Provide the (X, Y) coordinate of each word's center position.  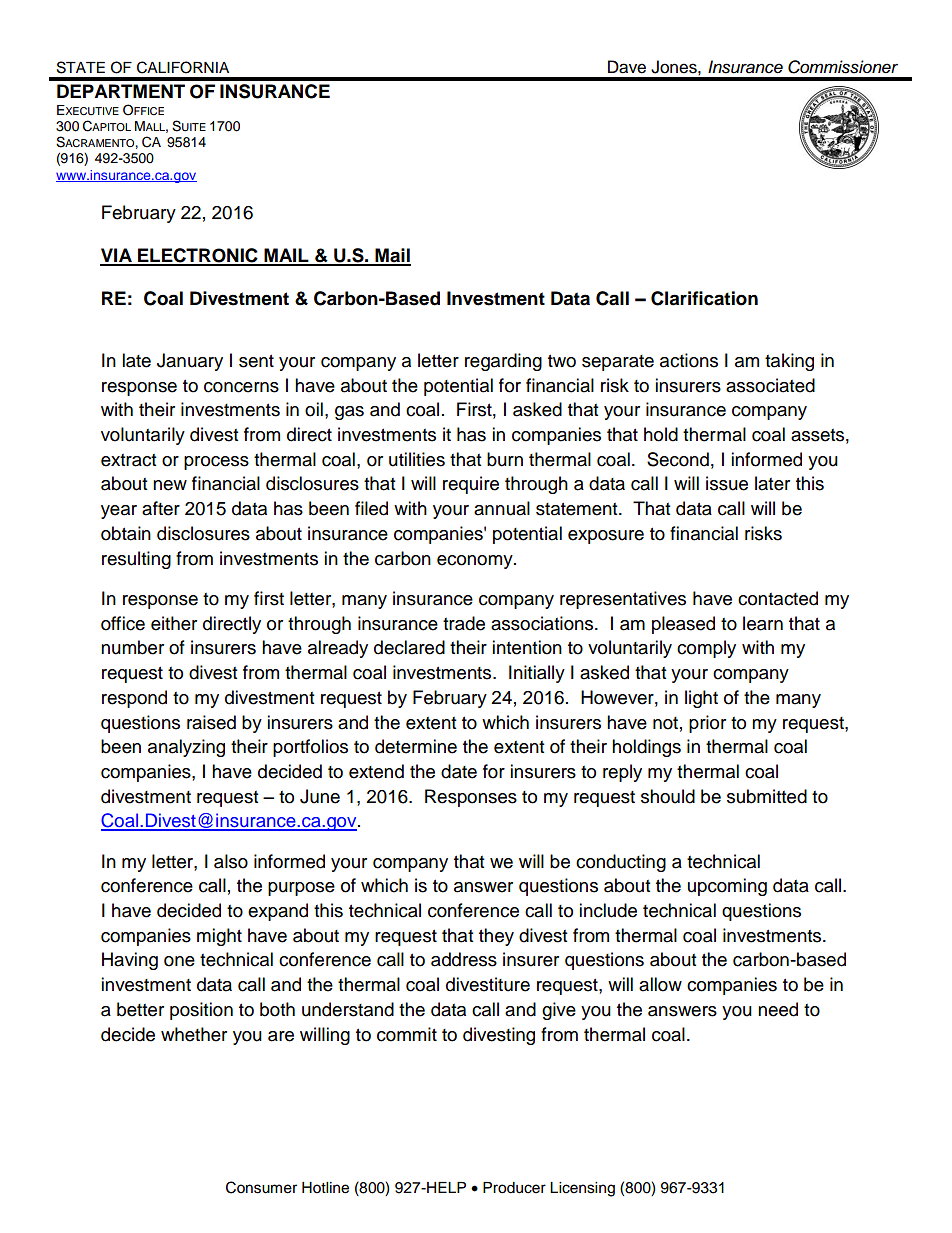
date (459, 771)
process (216, 463)
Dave (627, 67)
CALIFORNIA (183, 67)
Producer (514, 1188)
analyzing (186, 748)
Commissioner (843, 67)
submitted (767, 796)
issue (727, 483)
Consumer (261, 1187)
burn (505, 459)
